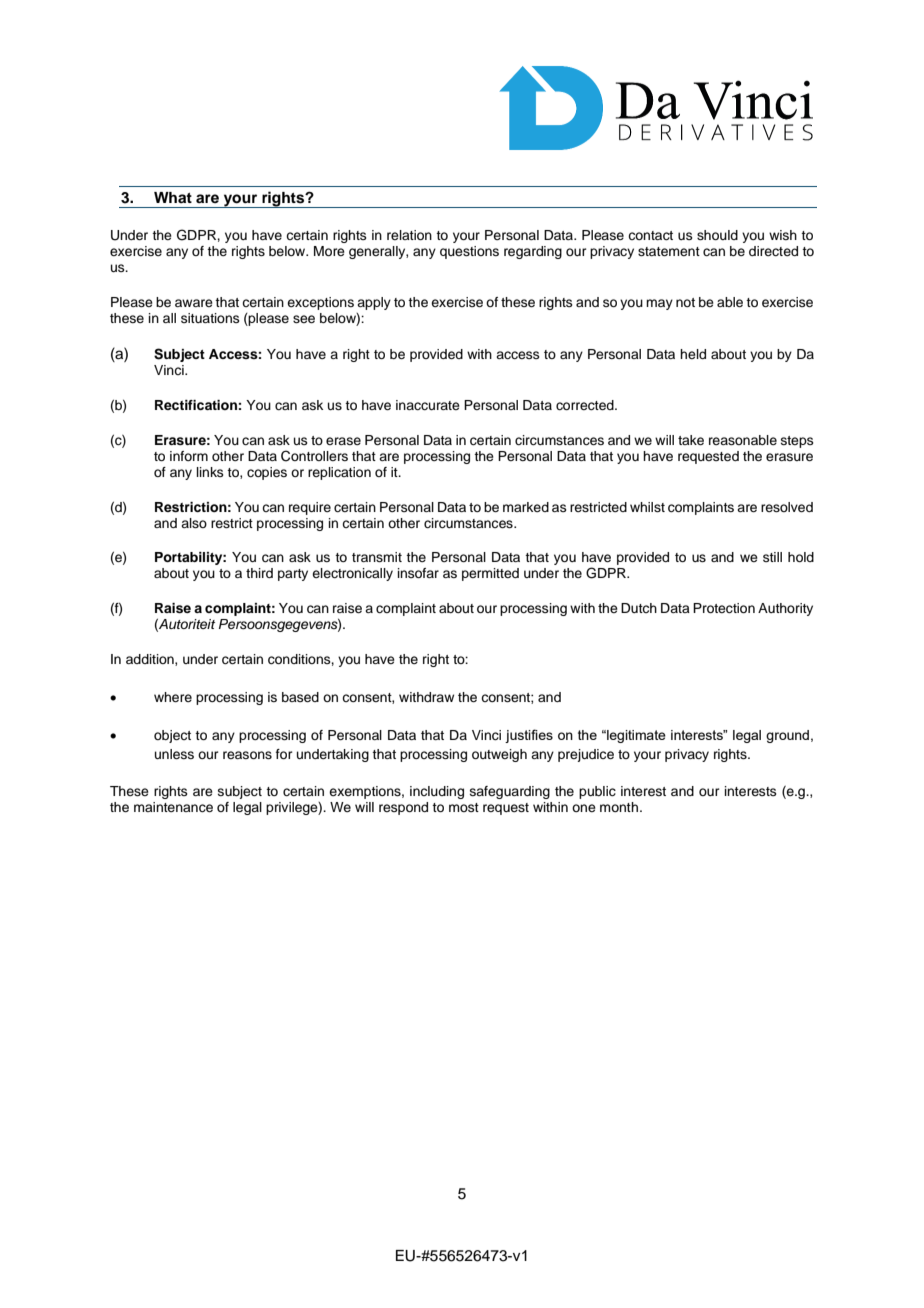 This screenshot has width=924, height=1308. Describe the element at coordinates (247, 755) in the screenshot. I see `reasons` at that location.
